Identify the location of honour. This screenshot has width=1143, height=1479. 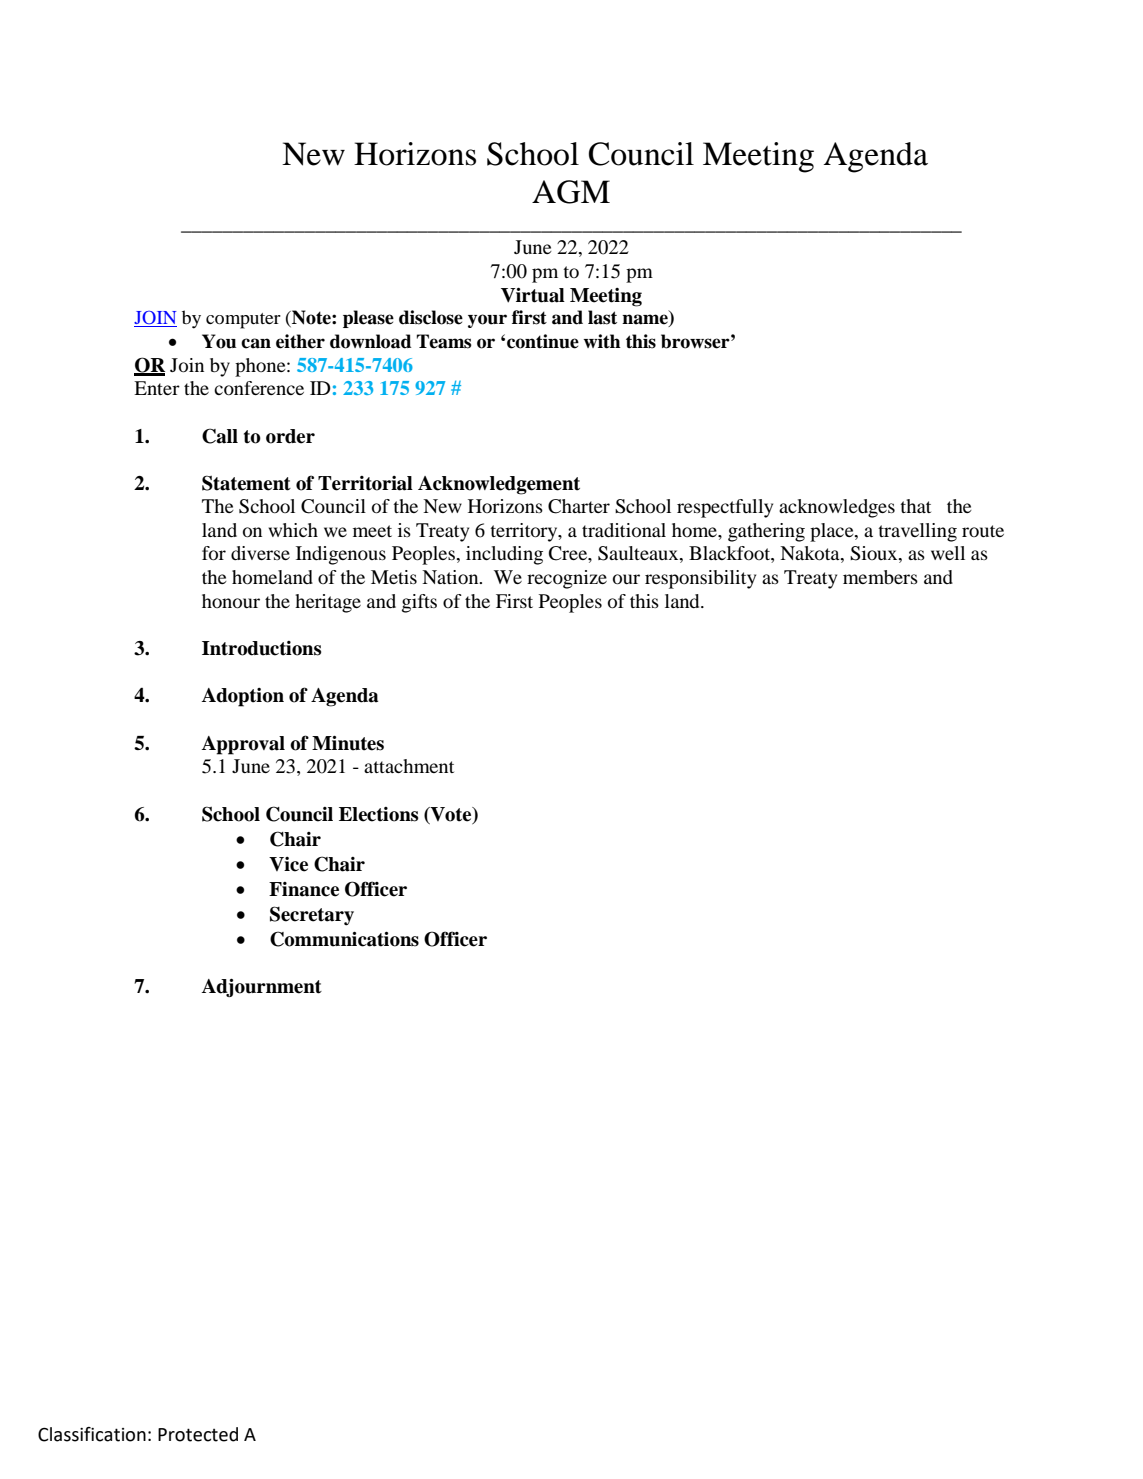
(231, 601).
